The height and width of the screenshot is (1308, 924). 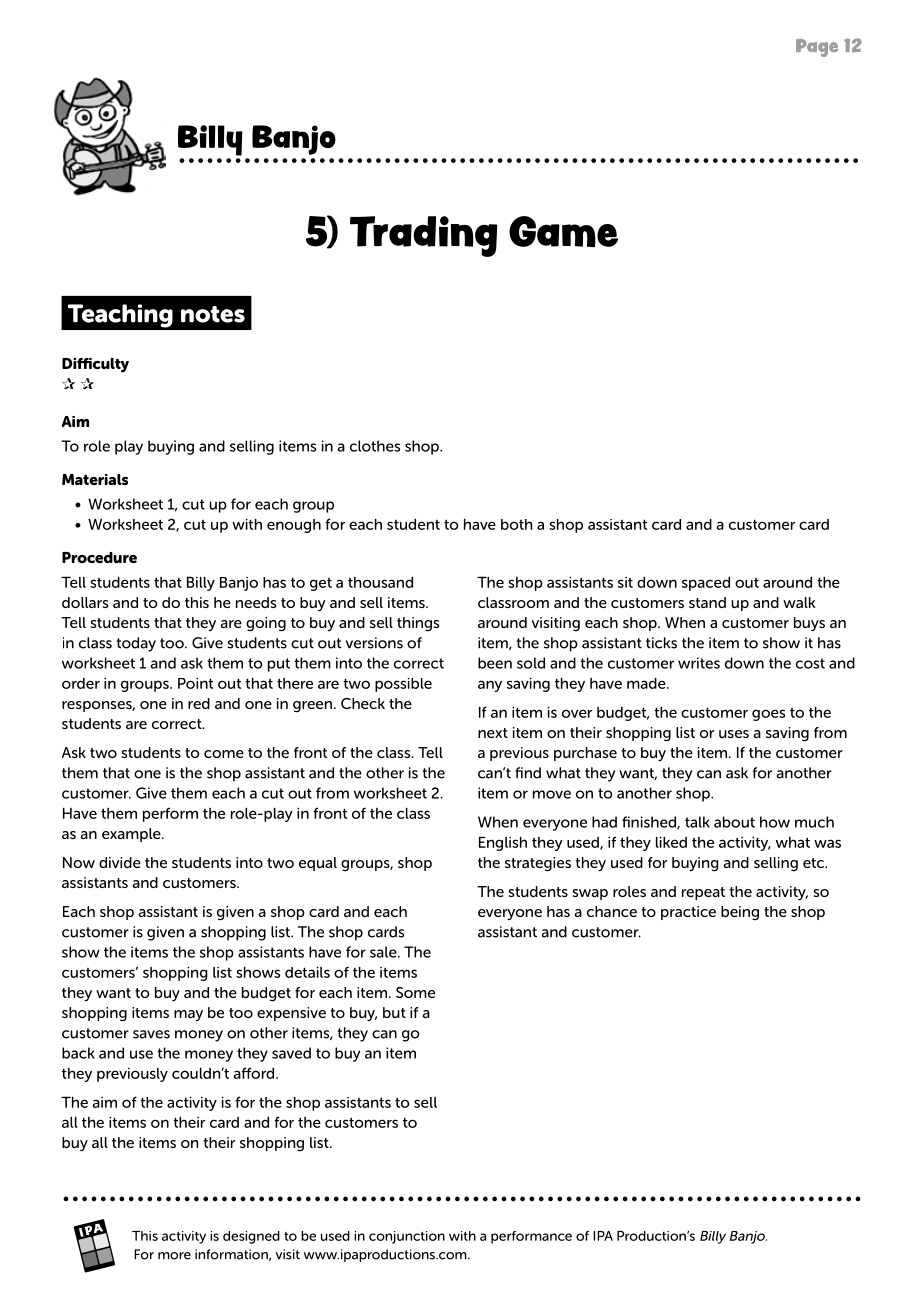 What do you see at coordinates (174, 1256) in the screenshot?
I see `more` at bounding box center [174, 1256].
